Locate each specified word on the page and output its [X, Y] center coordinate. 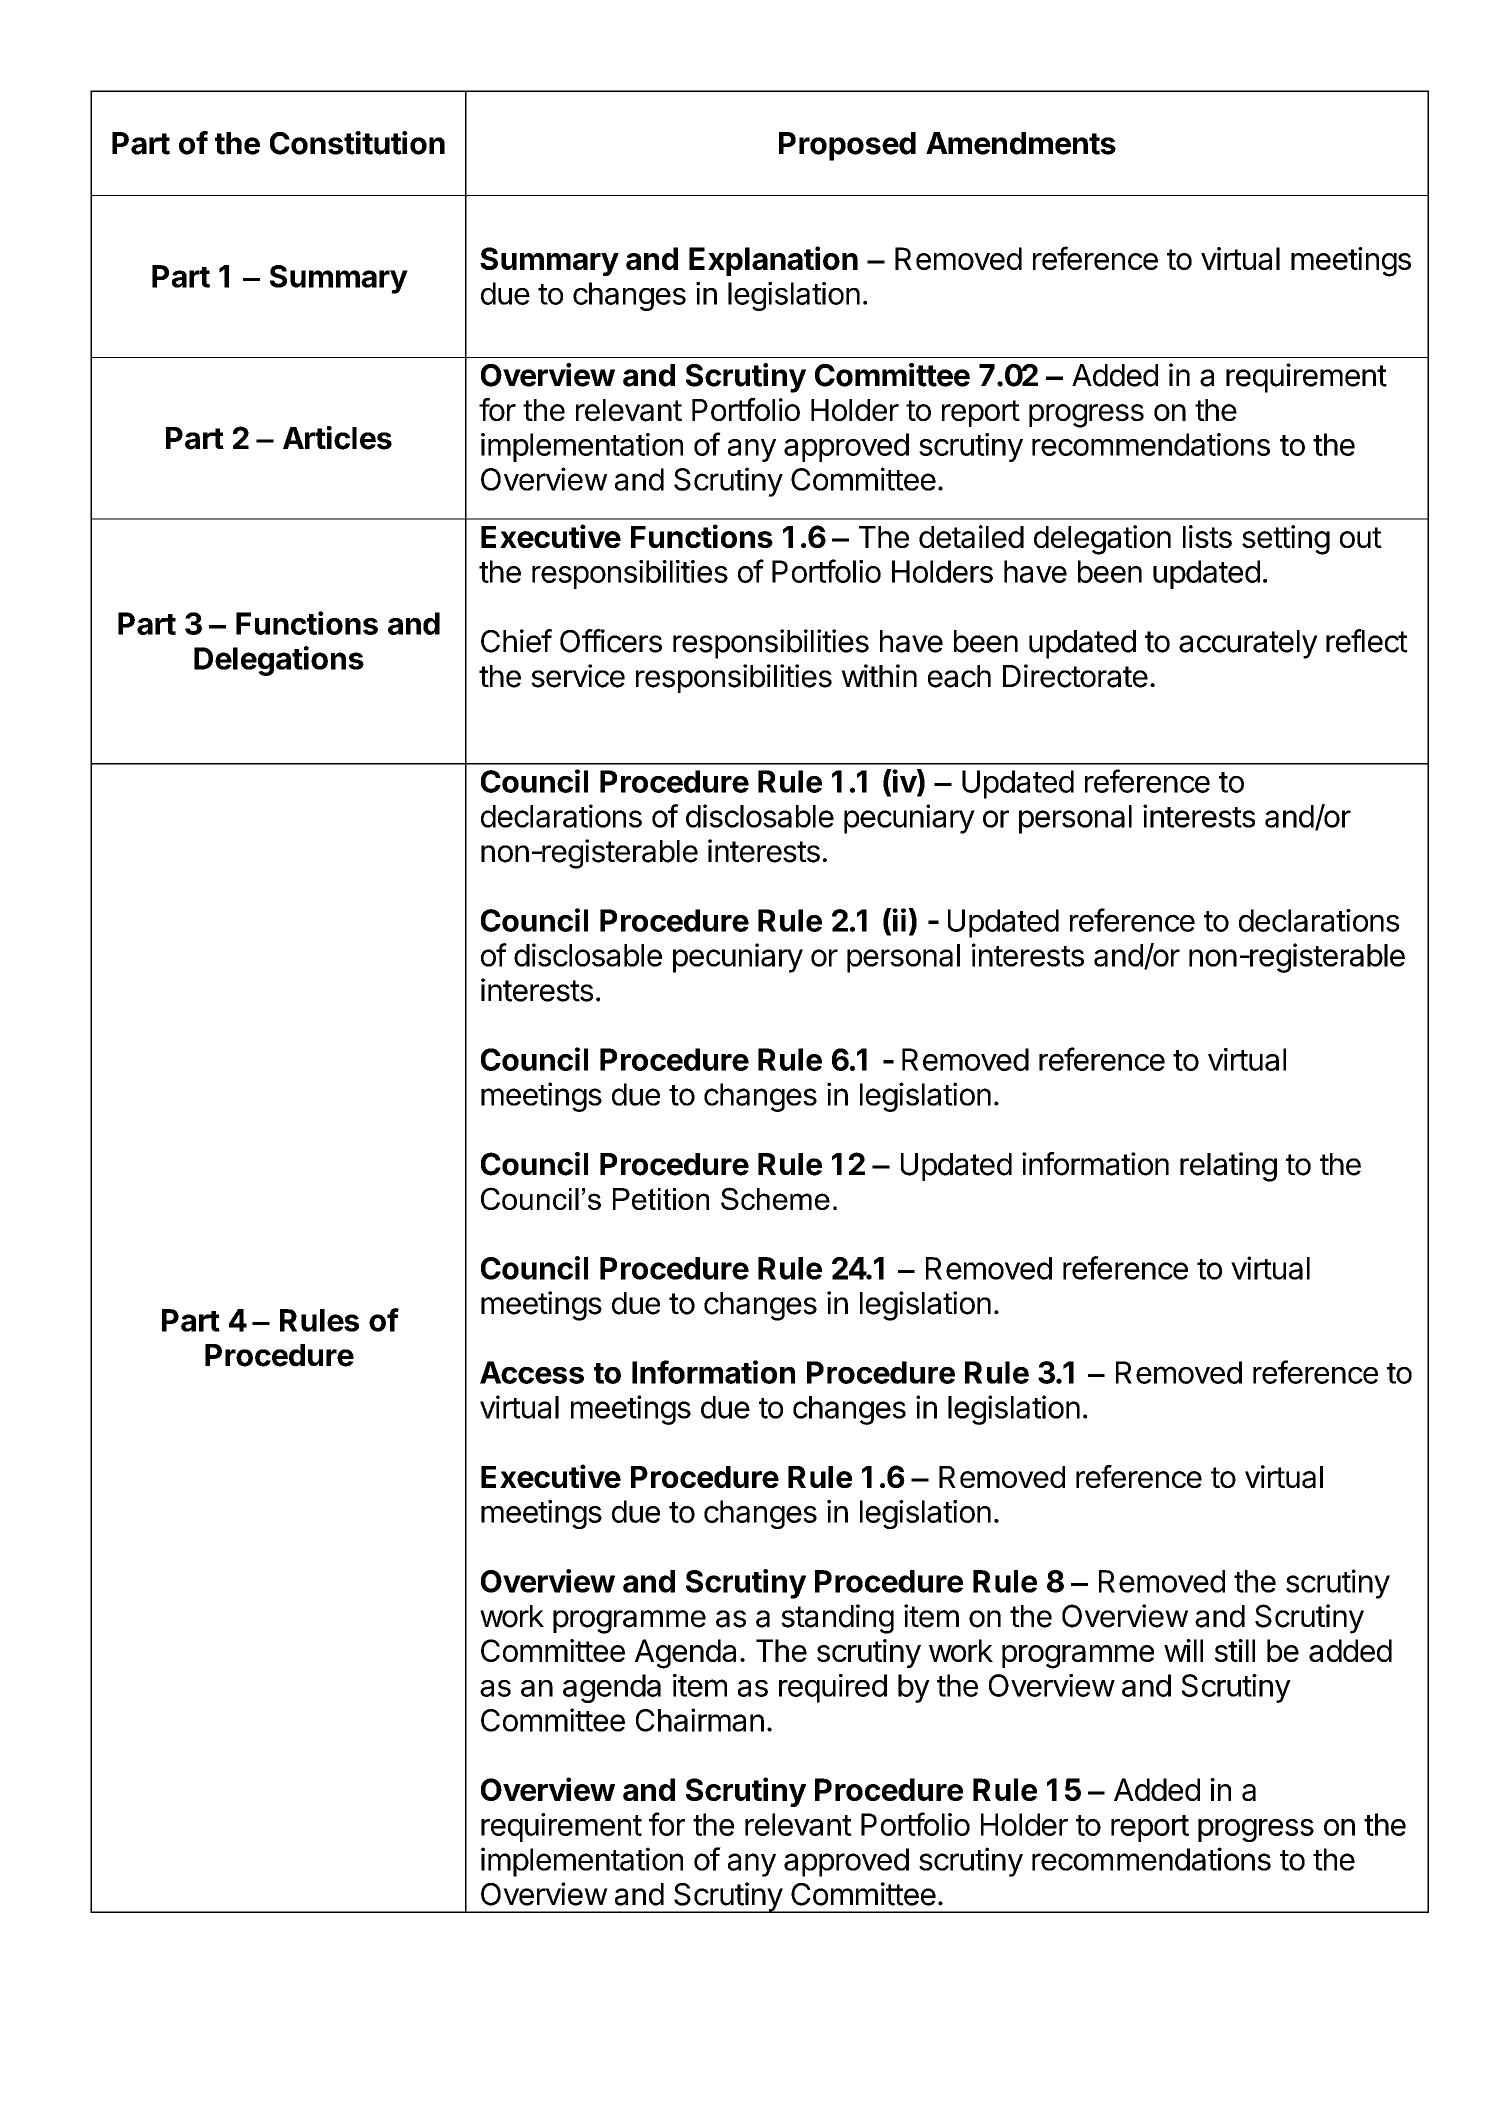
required [833, 1688]
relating [1228, 1167]
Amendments [1021, 143]
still [1235, 1650]
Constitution [357, 143]
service [578, 676]
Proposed [847, 146]
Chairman [700, 1720]
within [879, 675]
